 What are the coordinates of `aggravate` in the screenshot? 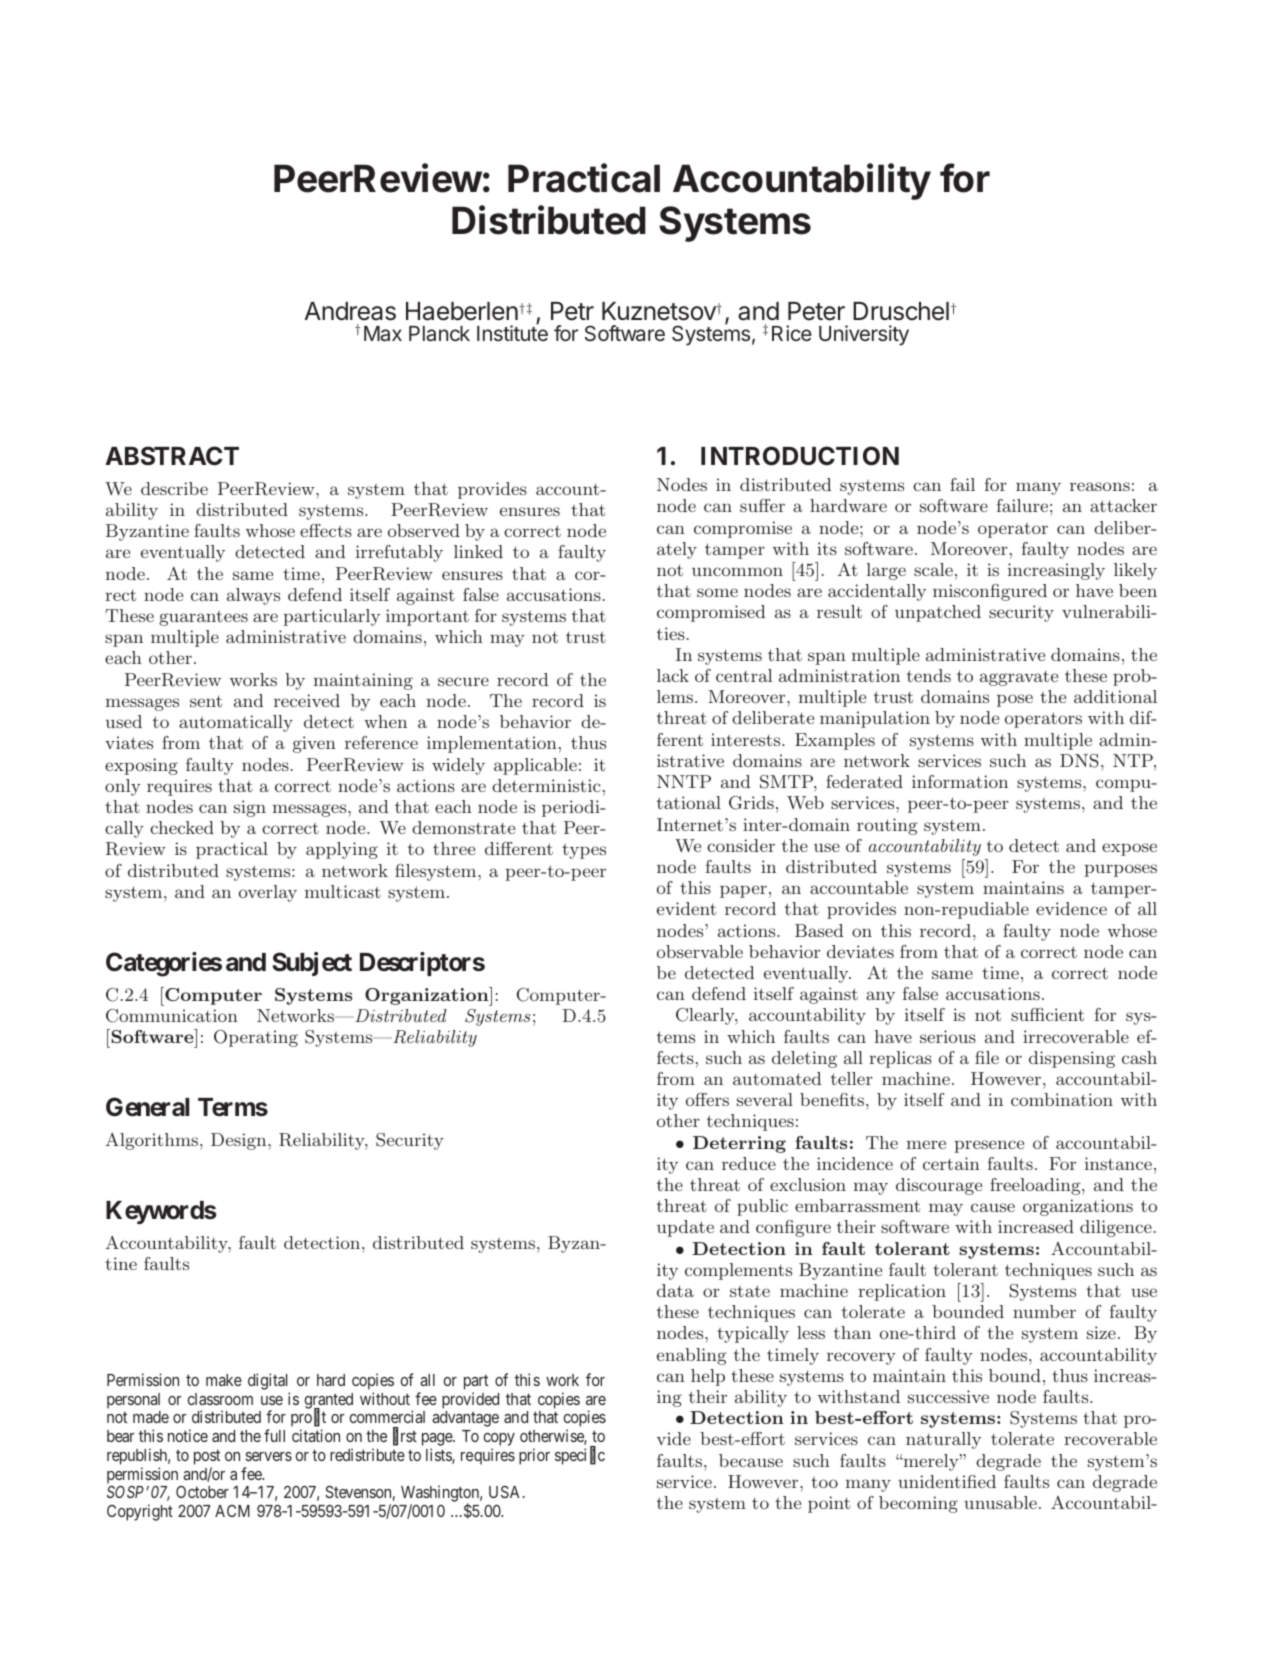 It's located at (1019, 678).
